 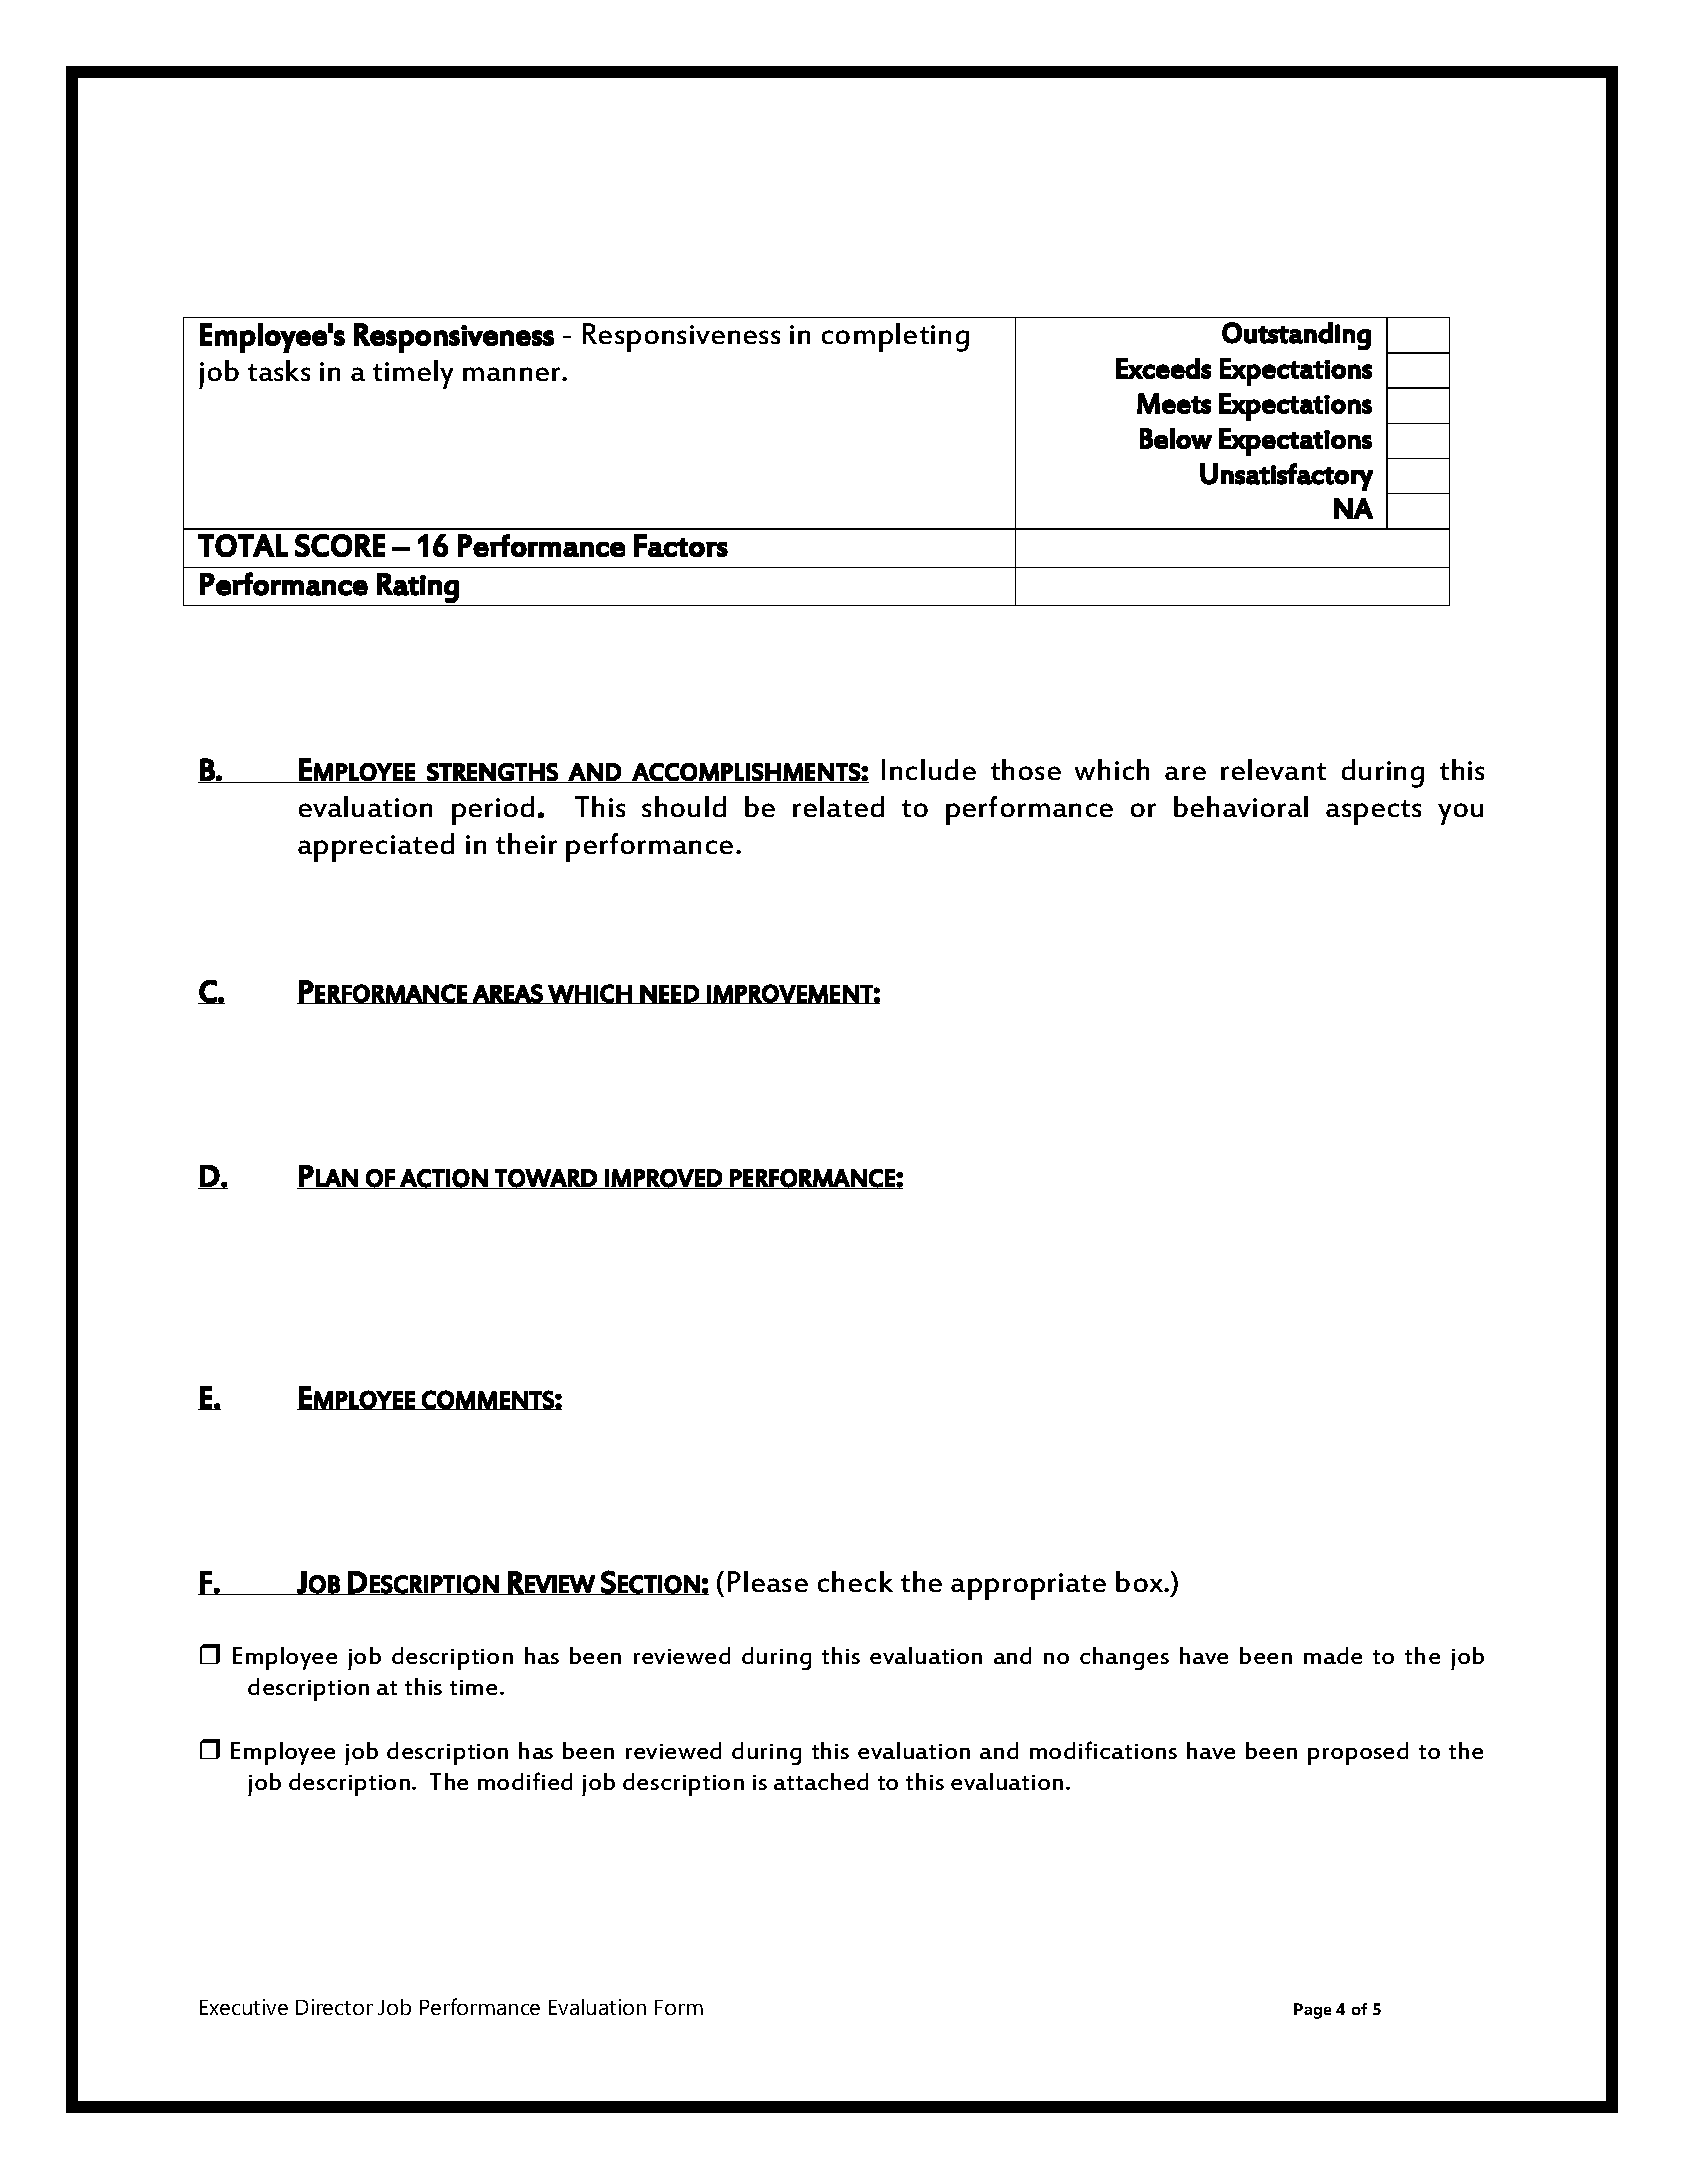 What do you see at coordinates (1296, 336) in the page?
I see `Outstanding` at bounding box center [1296, 336].
